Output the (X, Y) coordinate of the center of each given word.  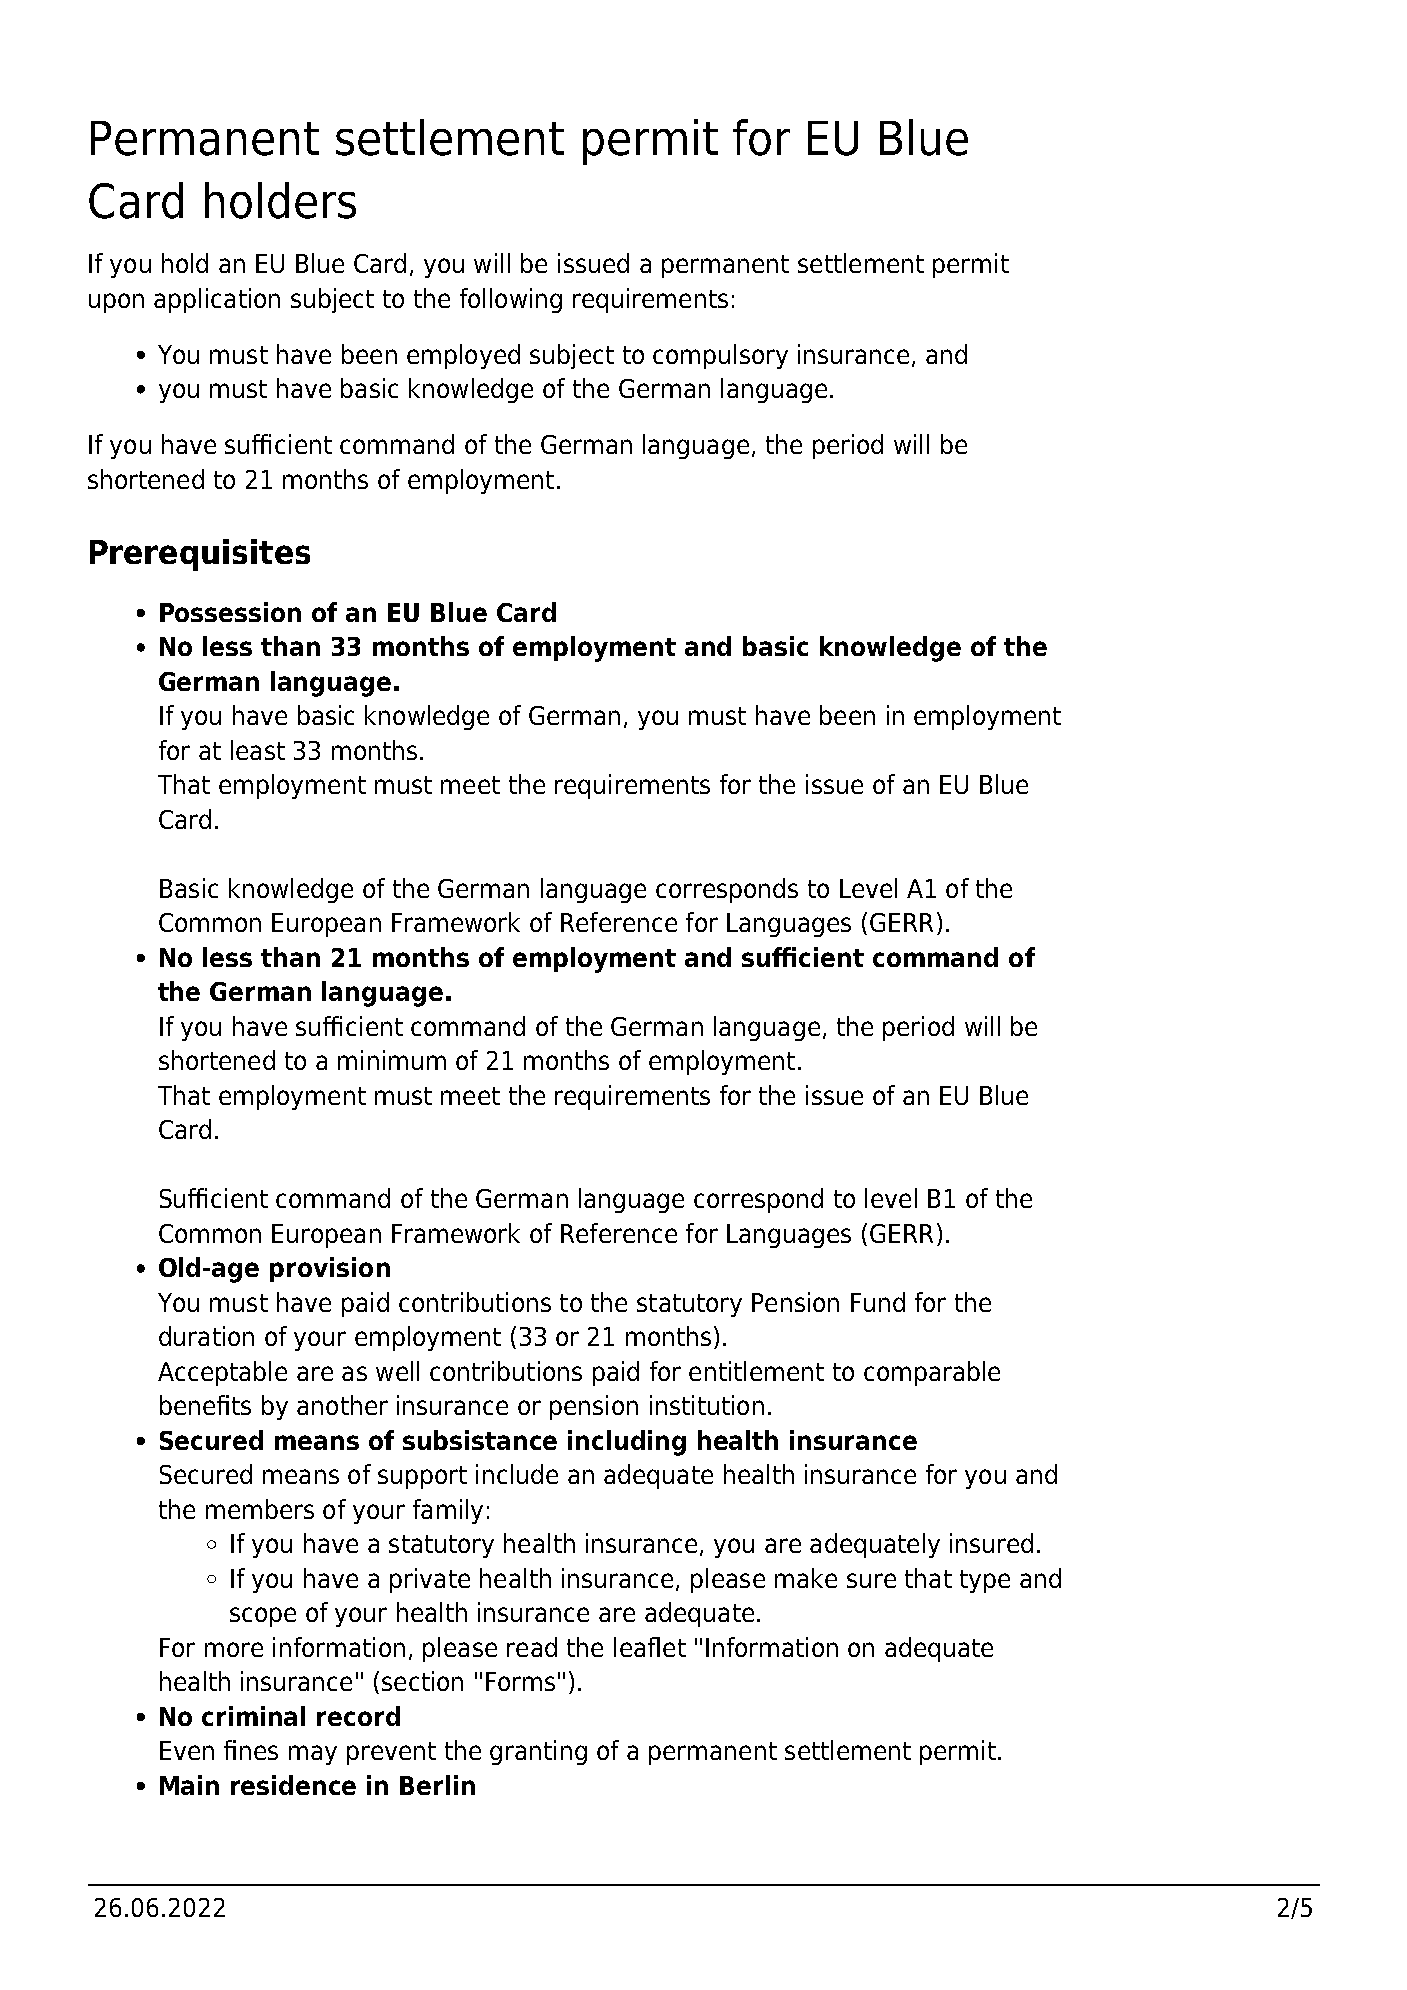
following (511, 300)
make (806, 1578)
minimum (392, 1060)
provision (330, 1269)
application (217, 300)
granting (538, 1752)
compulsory (720, 356)
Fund (878, 1302)
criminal (253, 1716)
